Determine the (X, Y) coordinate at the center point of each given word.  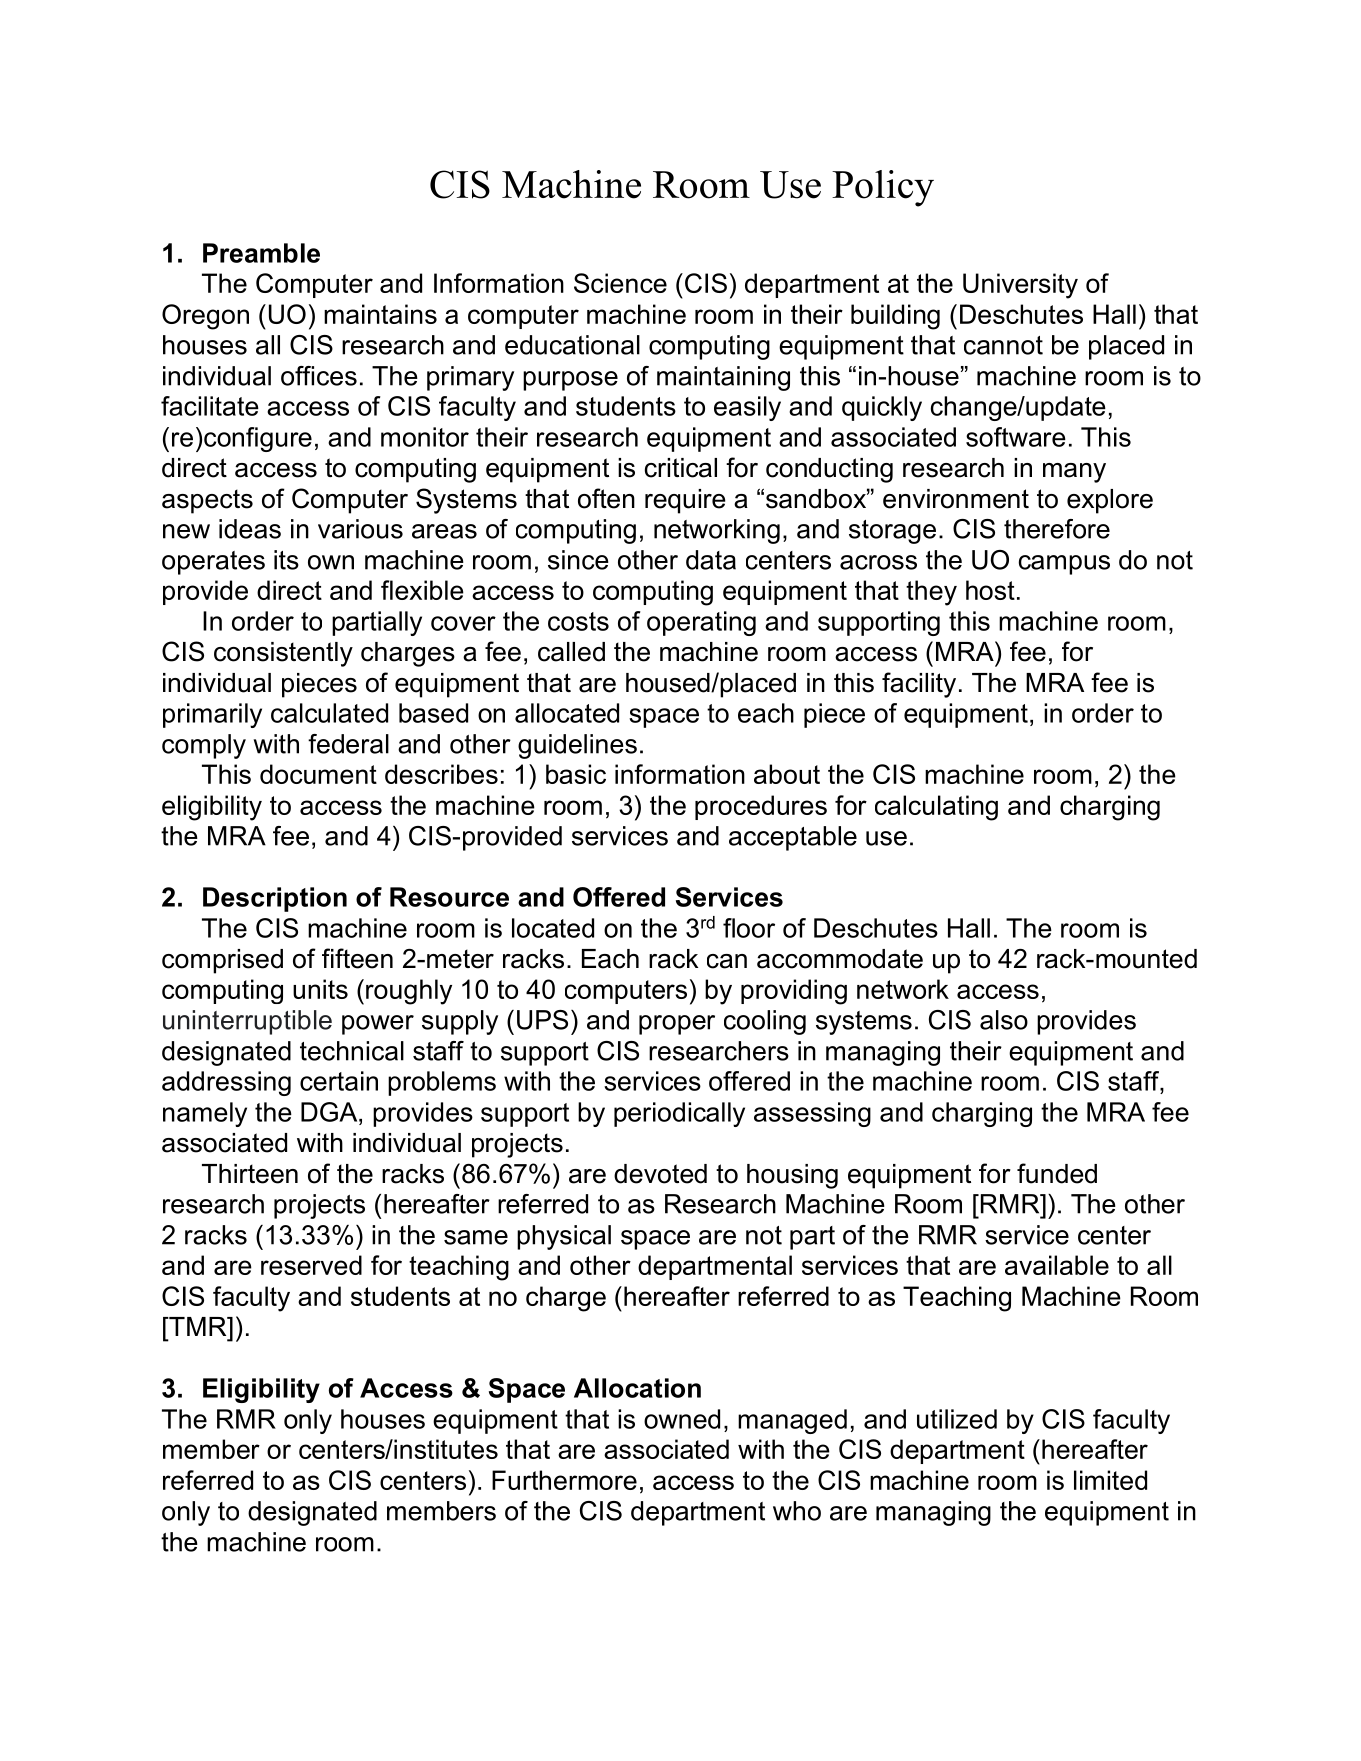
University (1020, 286)
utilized (957, 1419)
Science (620, 283)
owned (682, 1419)
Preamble (261, 253)
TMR (198, 1326)
